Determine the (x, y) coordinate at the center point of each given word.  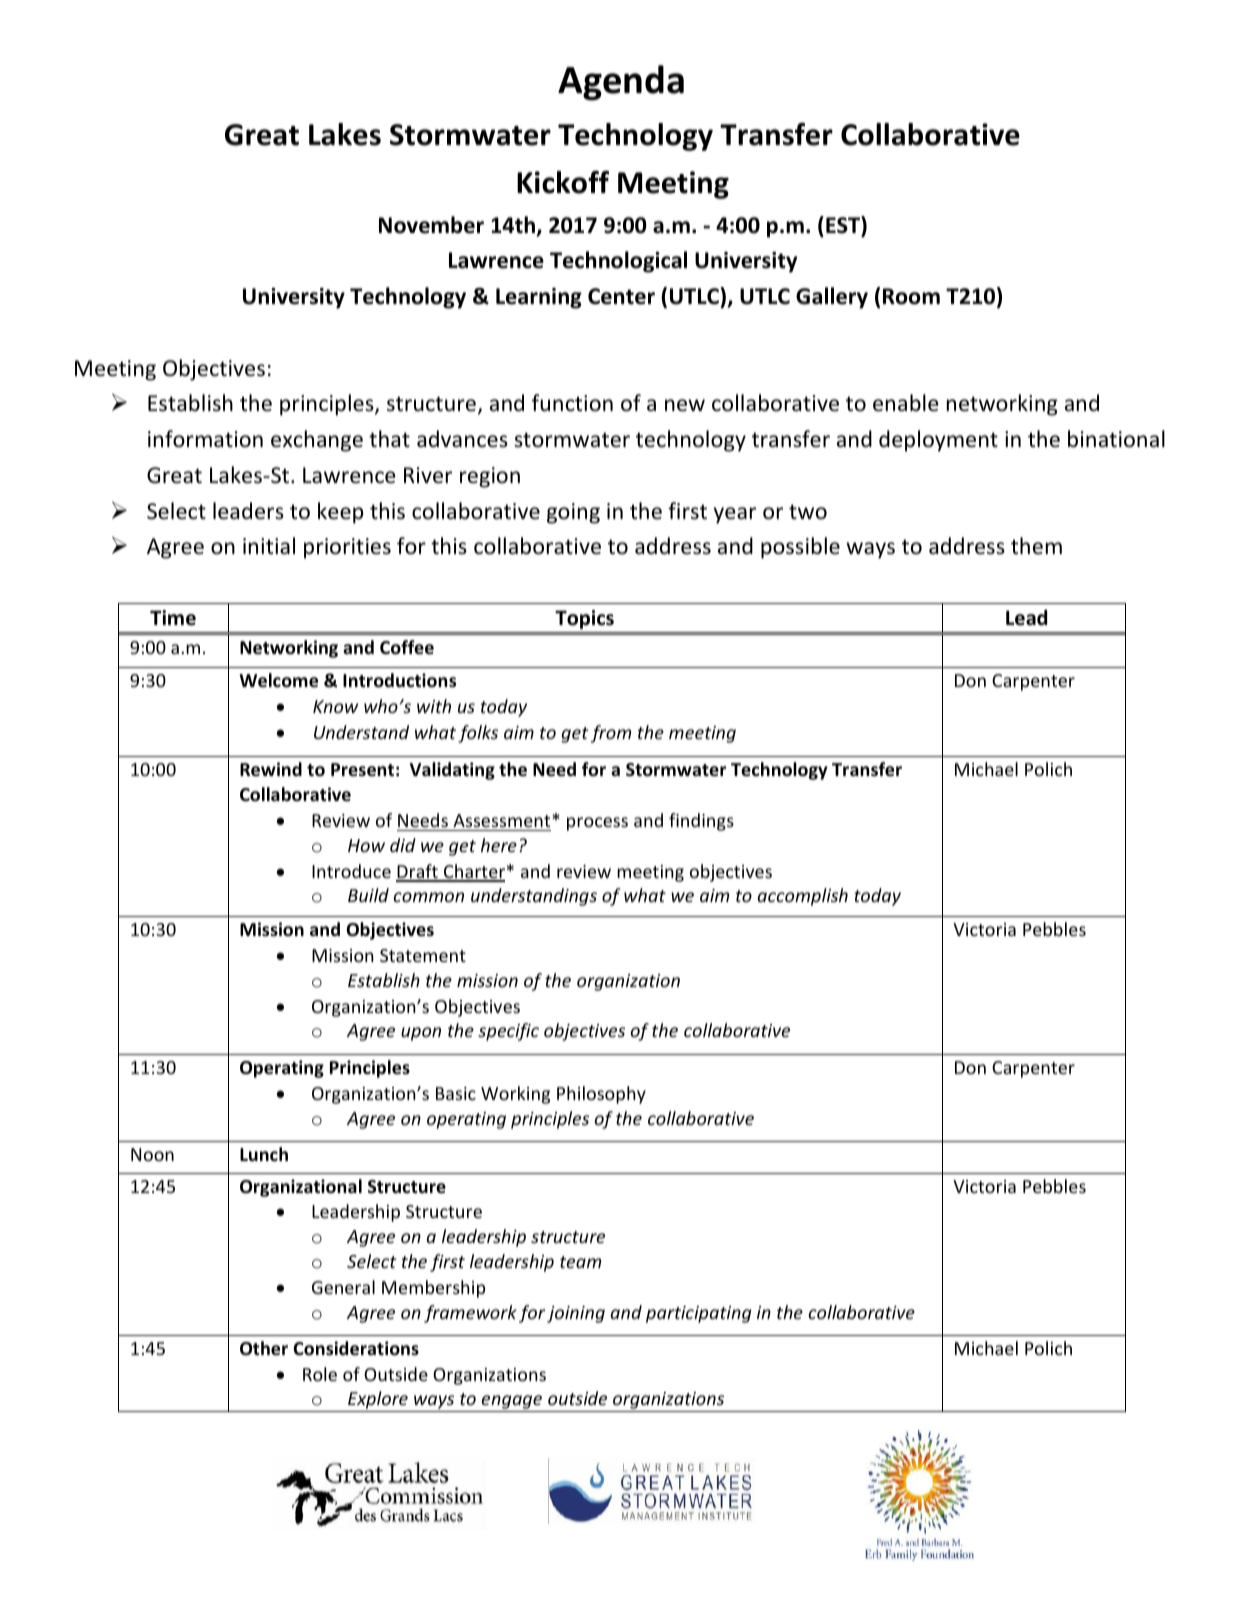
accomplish (803, 897)
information (205, 439)
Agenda (621, 83)
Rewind (271, 769)
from (611, 734)
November (431, 225)
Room (911, 296)
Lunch (264, 1154)
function (572, 403)
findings (701, 822)
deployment (938, 441)
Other (264, 1348)
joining (576, 1314)
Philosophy (601, 1095)
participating (698, 1314)
